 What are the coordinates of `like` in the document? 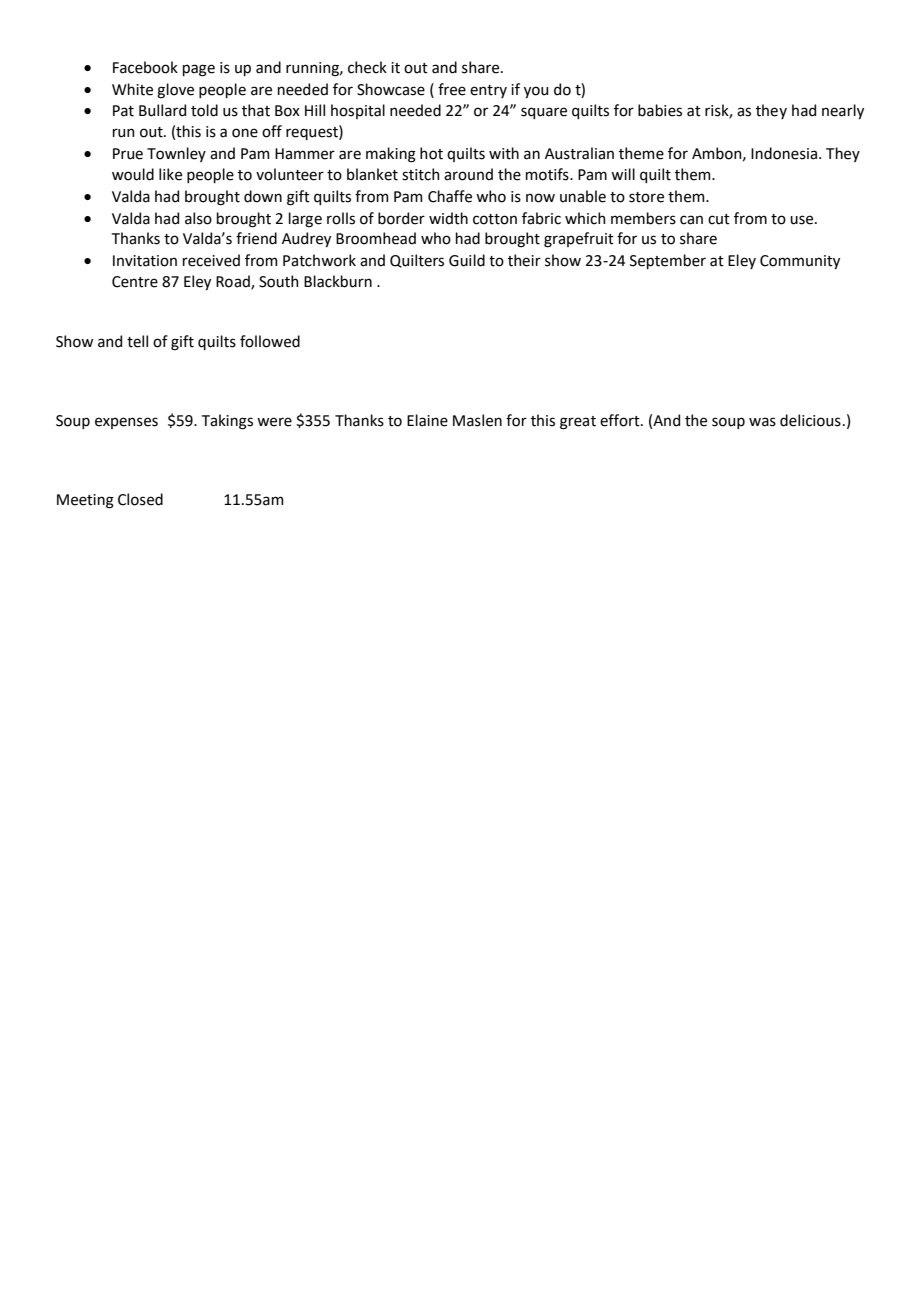 It's located at (170, 174).
